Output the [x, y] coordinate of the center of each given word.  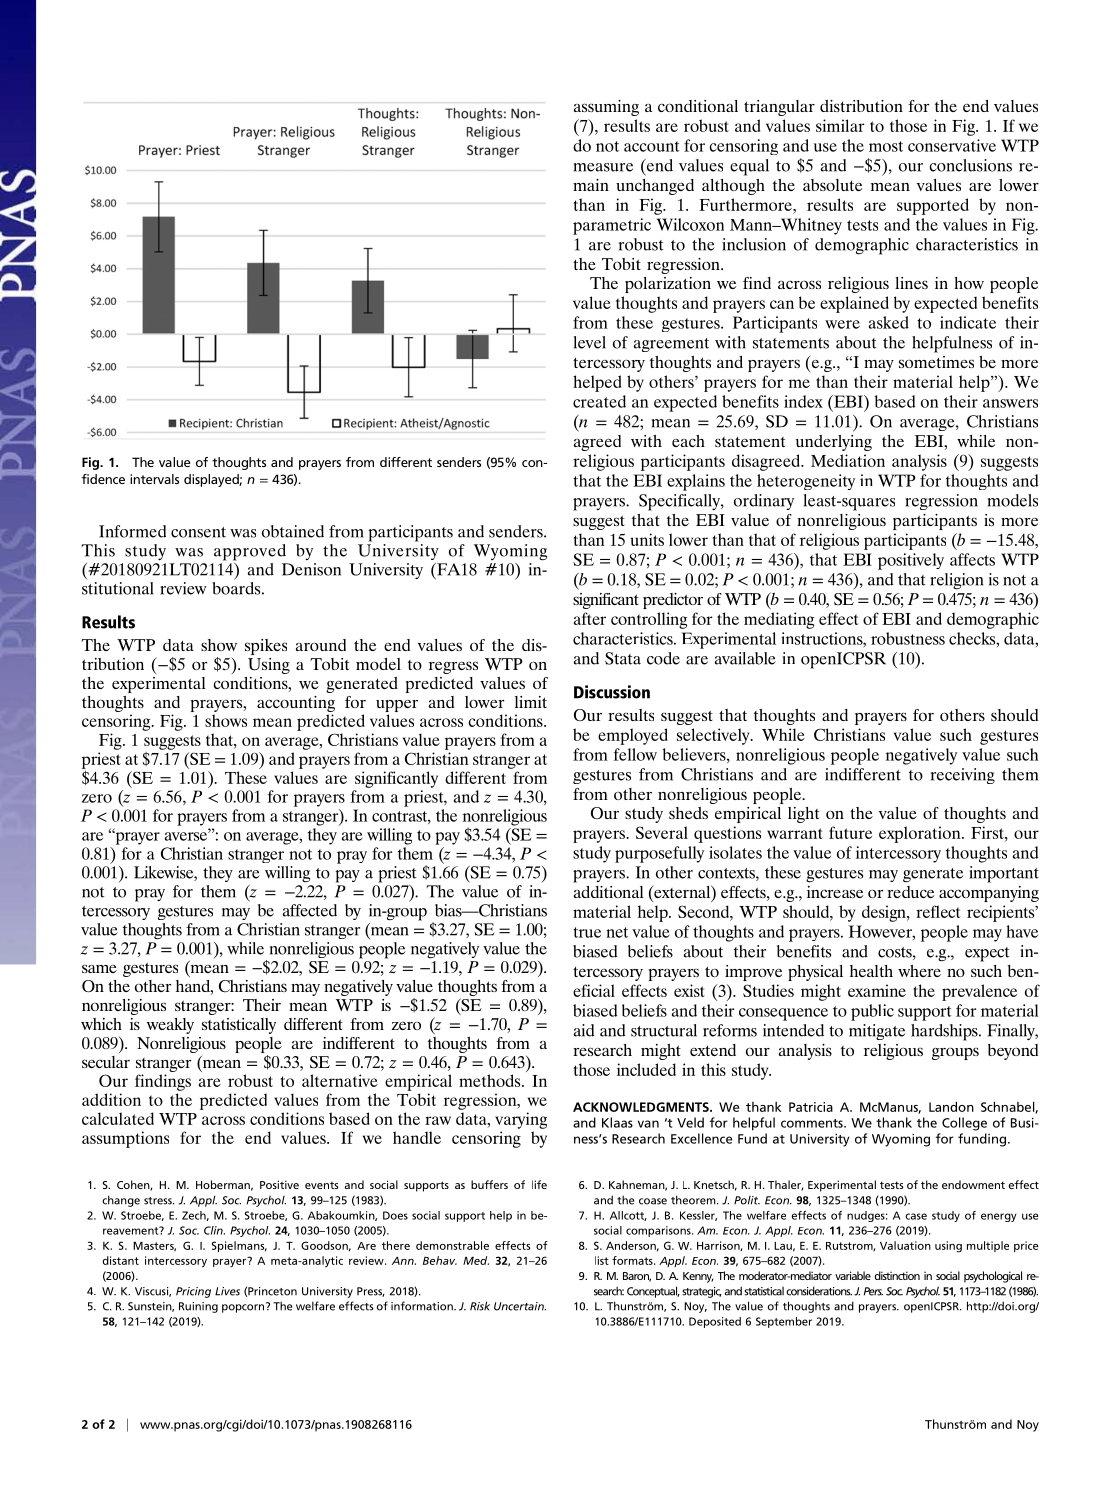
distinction [897, 1275]
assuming [606, 108]
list [602, 1260]
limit [531, 702]
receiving [963, 776]
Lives [227, 1291]
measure [603, 167]
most [886, 146]
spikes [266, 647]
